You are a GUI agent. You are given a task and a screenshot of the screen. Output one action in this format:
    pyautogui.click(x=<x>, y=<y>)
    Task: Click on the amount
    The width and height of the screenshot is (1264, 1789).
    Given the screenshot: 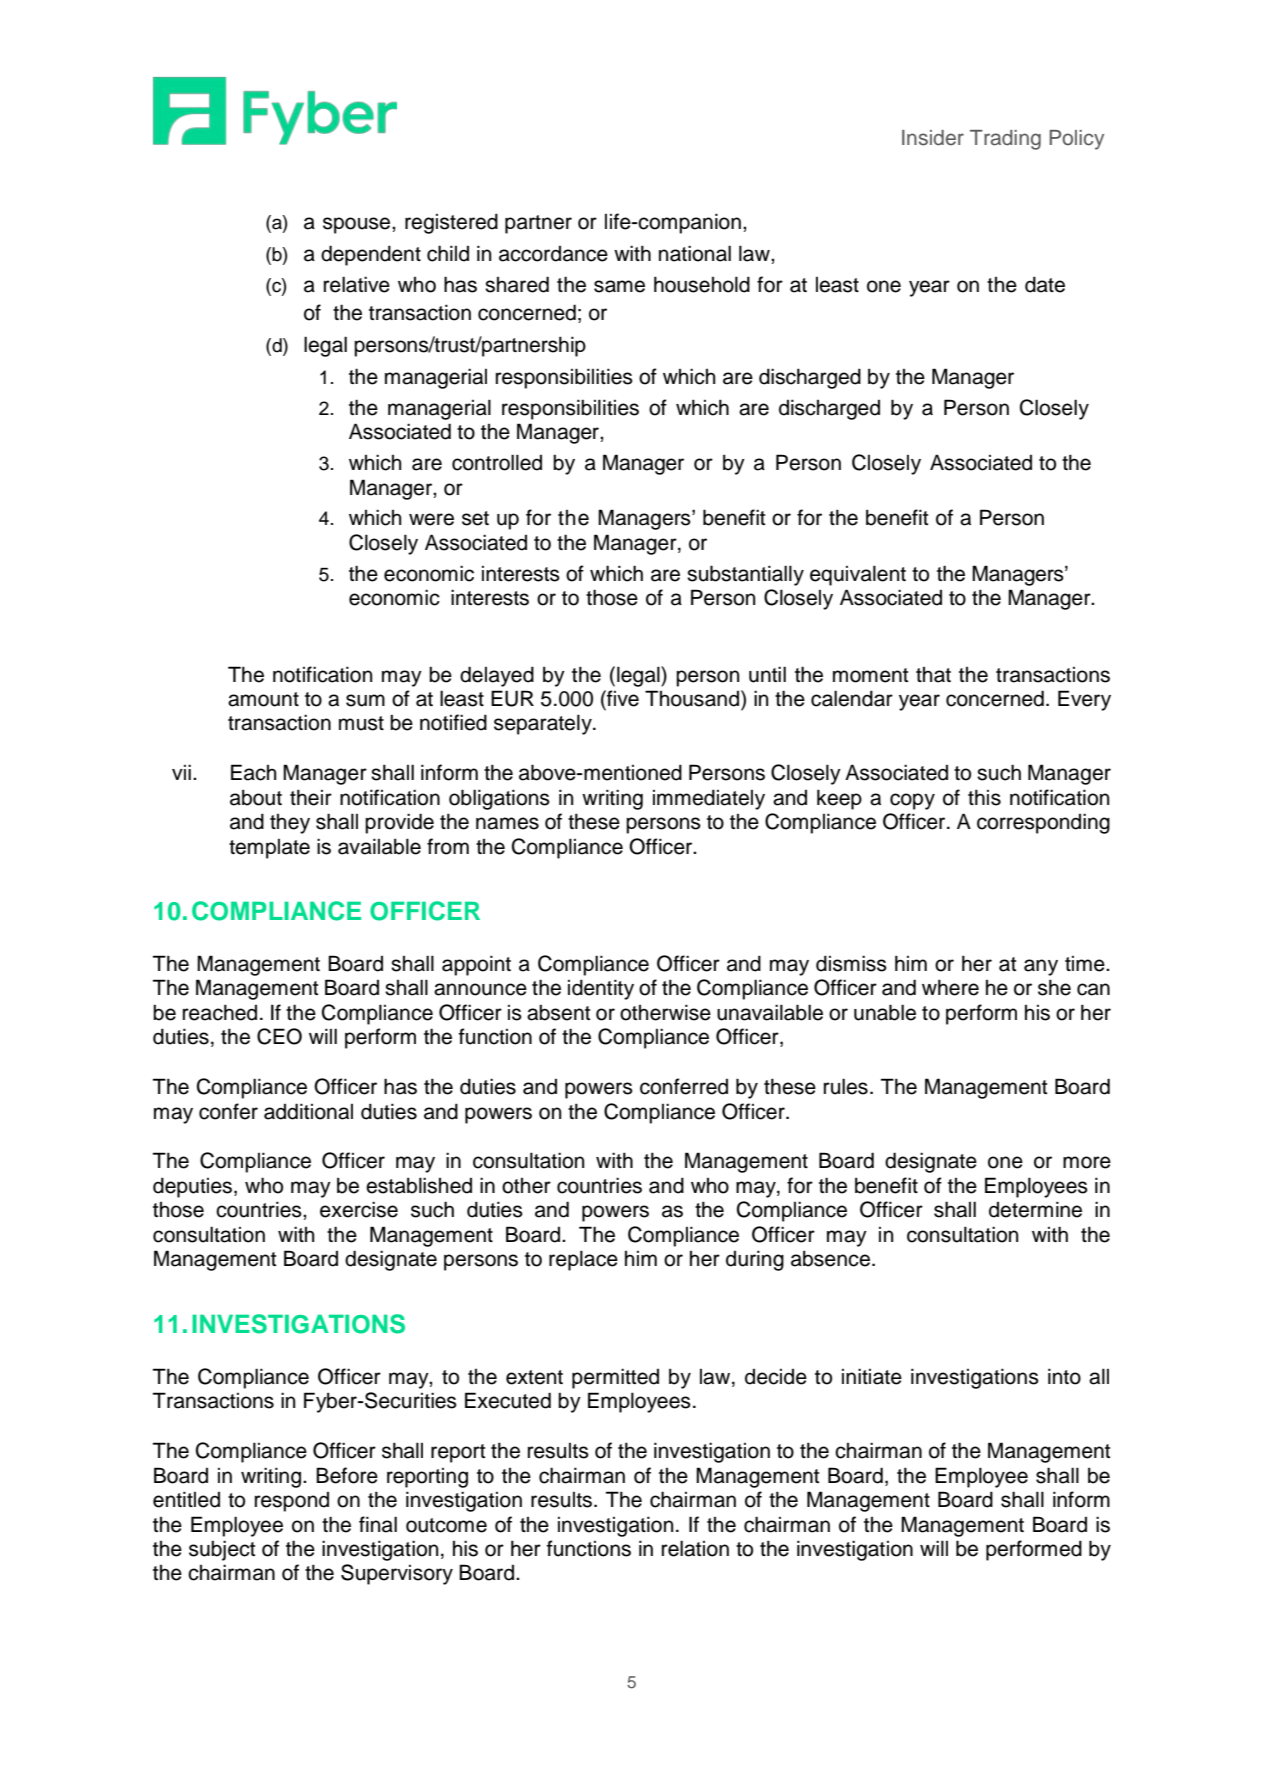 What is the action you would take?
    pyautogui.click(x=263, y=699)
